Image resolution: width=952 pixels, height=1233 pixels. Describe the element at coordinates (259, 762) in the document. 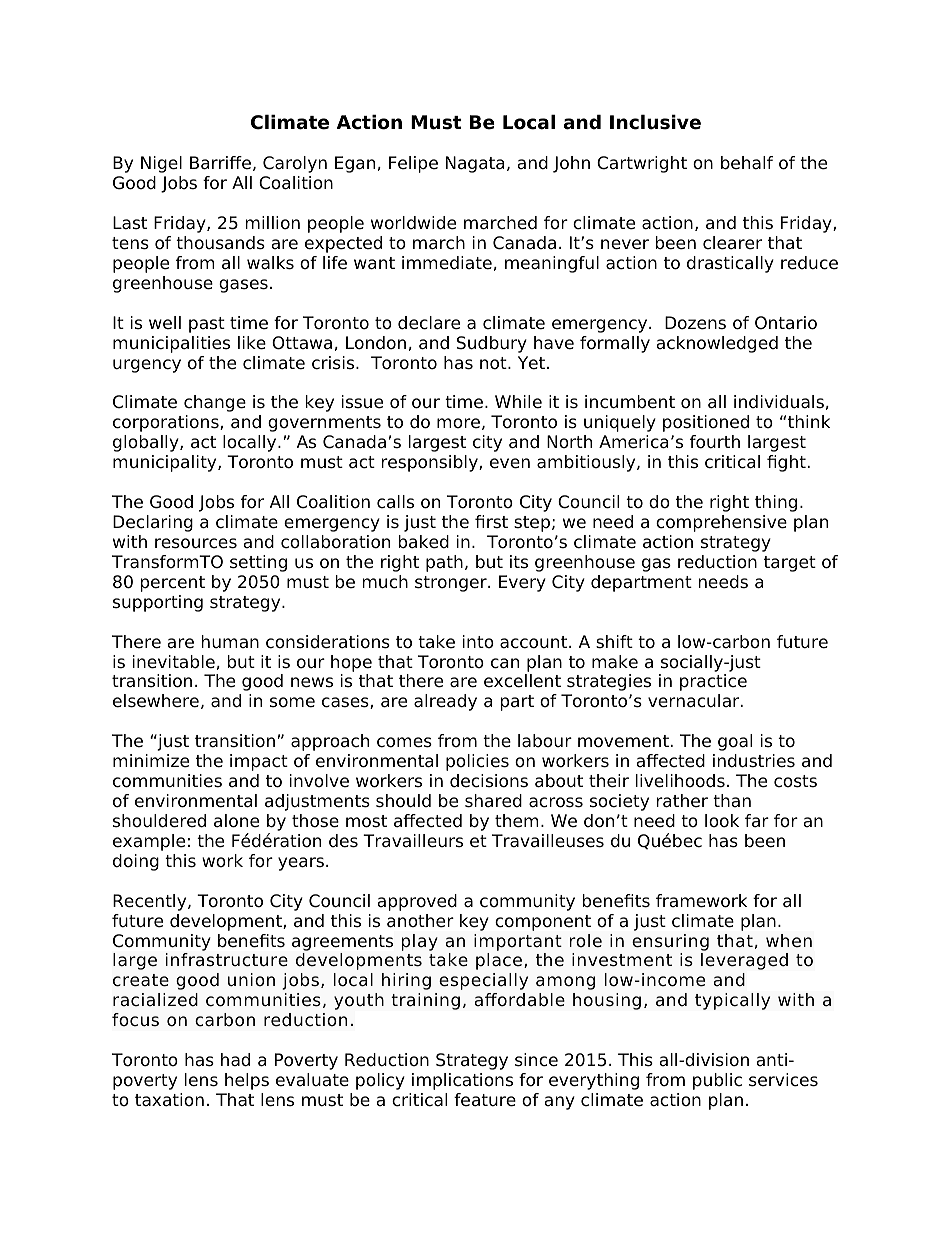

I see `impact` at that location.
